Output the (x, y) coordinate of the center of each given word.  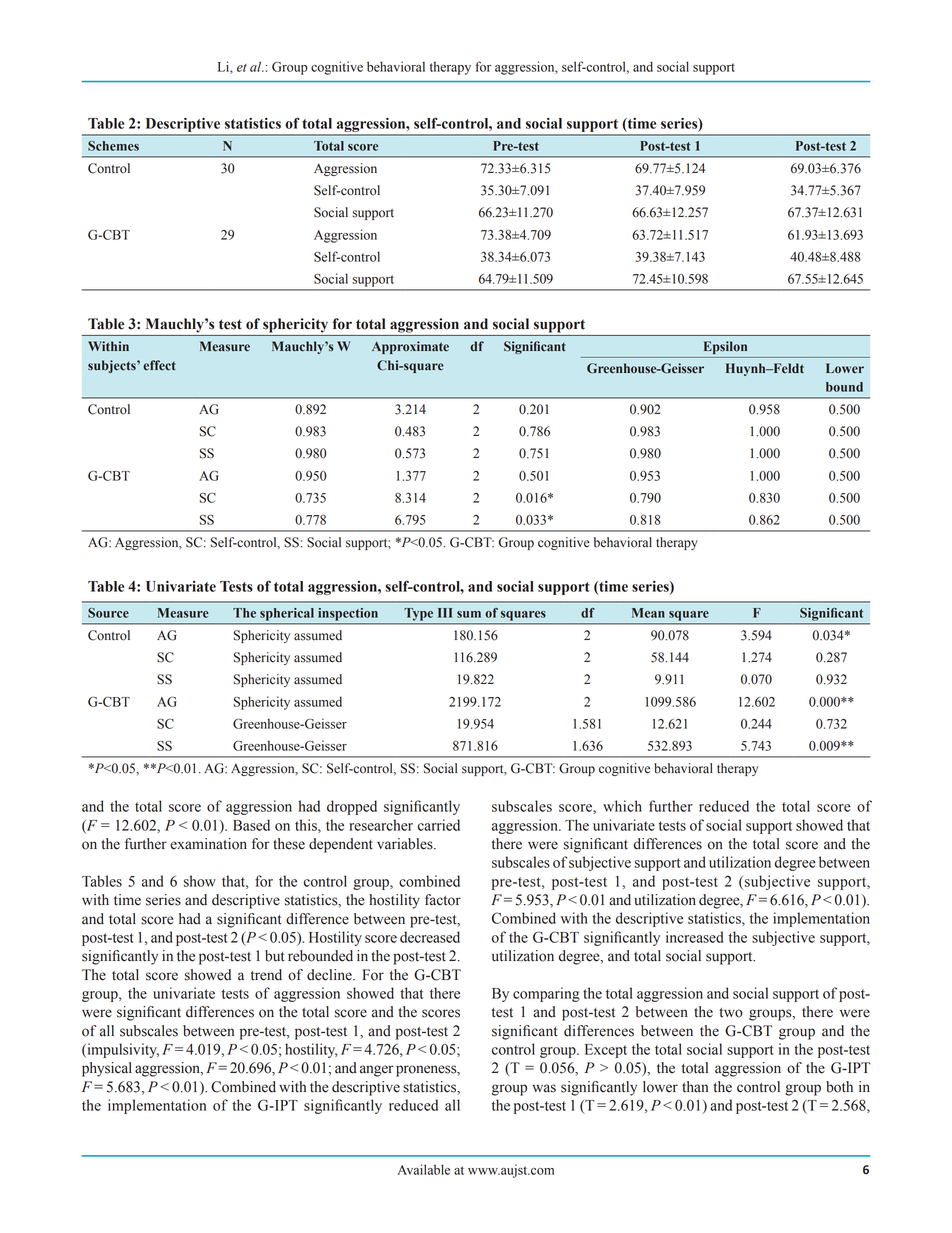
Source (108, 613)
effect (159, 365)
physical (107, 1069)
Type (418, 614)
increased (694, 937)
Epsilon (725, 347)
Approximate (410, 347)
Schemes (113, 146)
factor (443, 900)
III (445, 613)
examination (208, 844)
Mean (648, 613)
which (622, 806)
